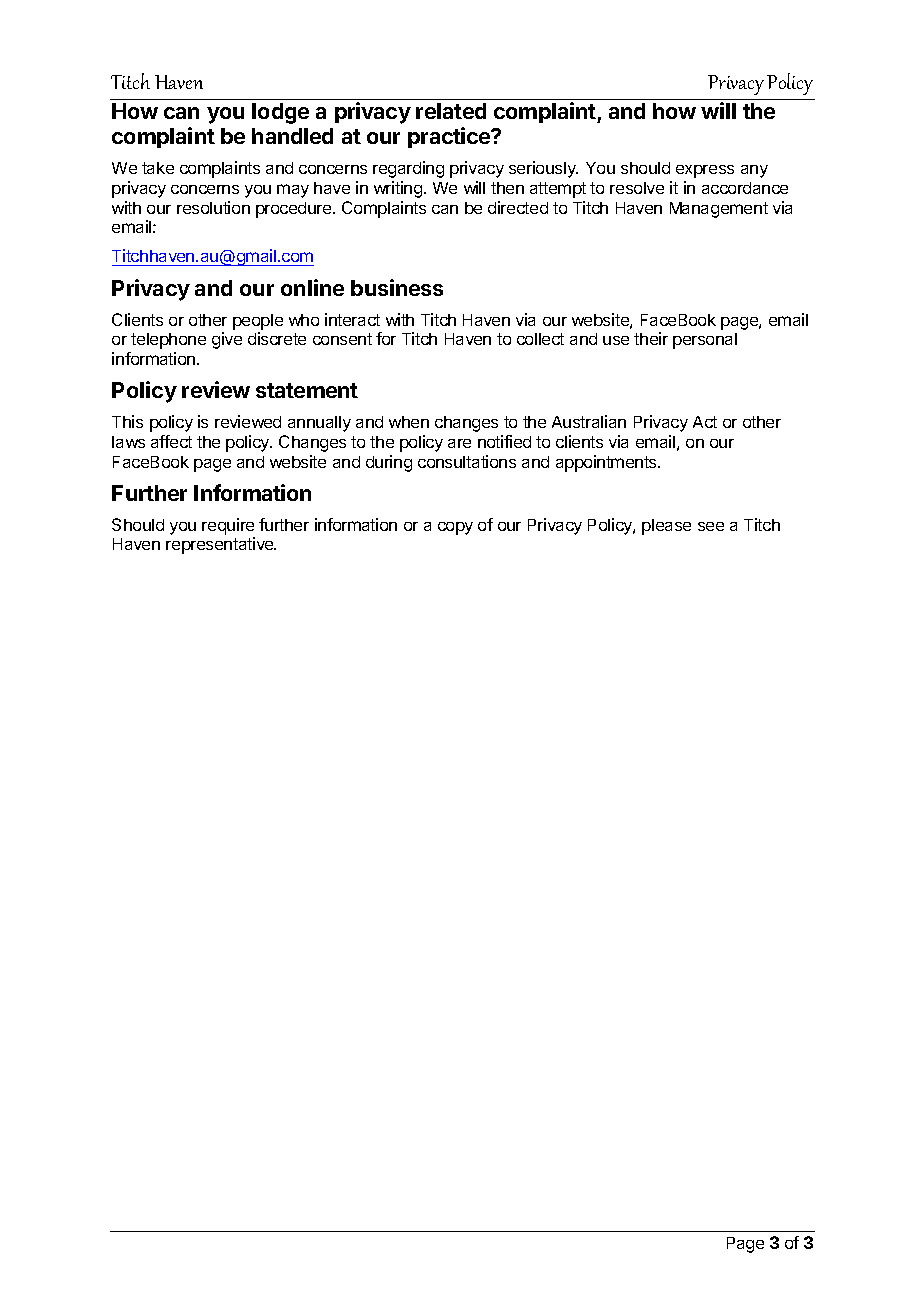  What do you see at coordinates (451, 111) in the screenshot?
I see `related` at bounding box center [451, 111].
